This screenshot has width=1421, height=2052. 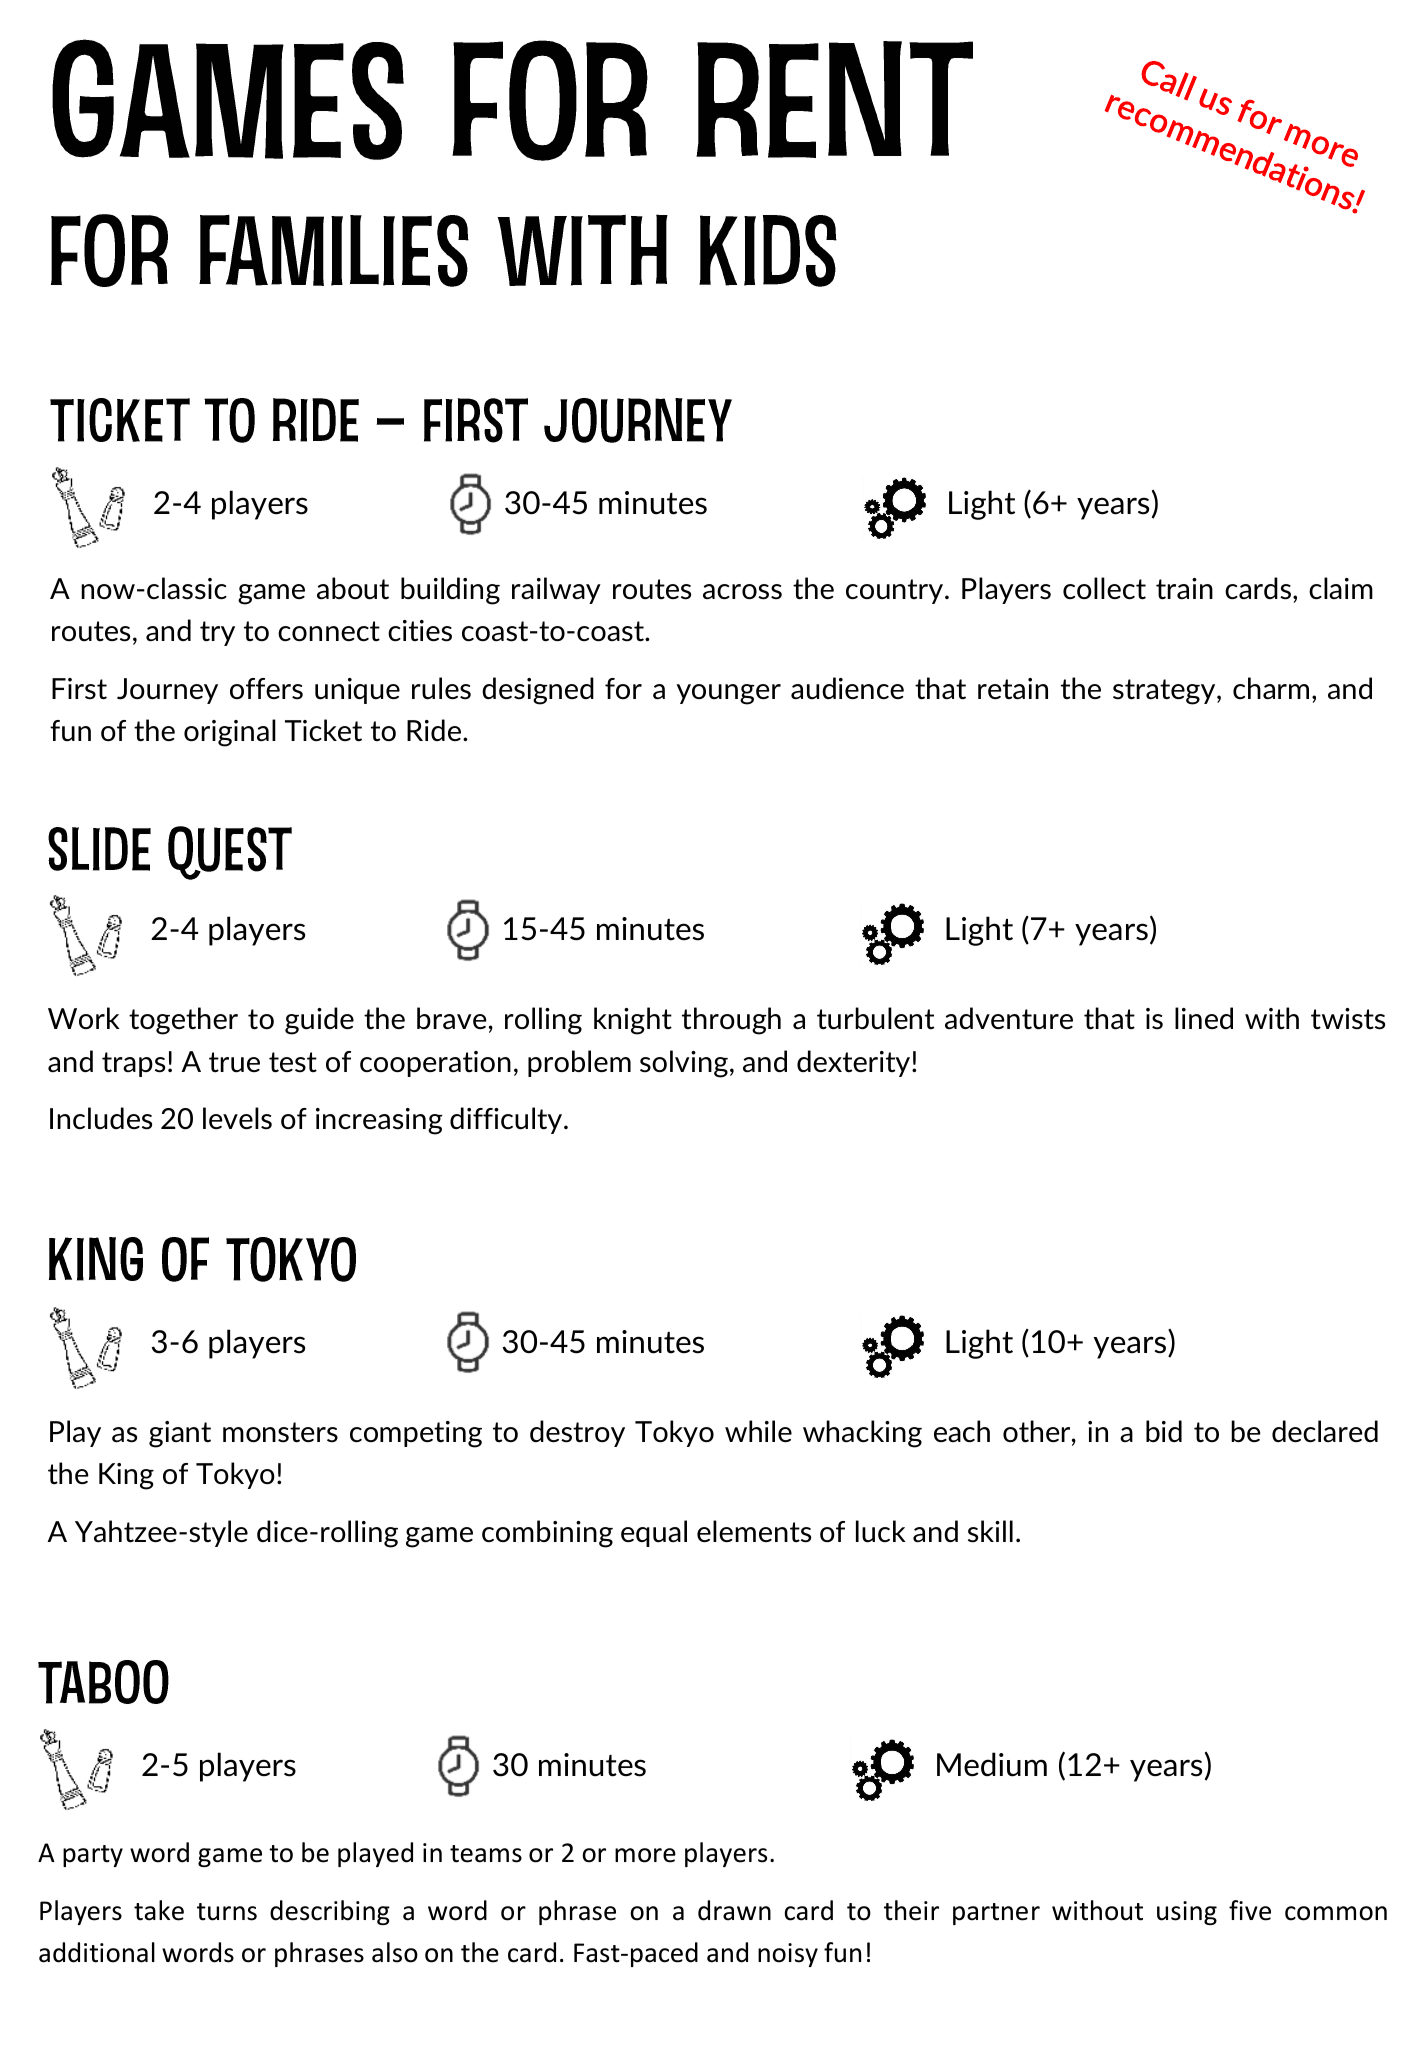 I want to click on drawn, so click(x=734, y=1910).
